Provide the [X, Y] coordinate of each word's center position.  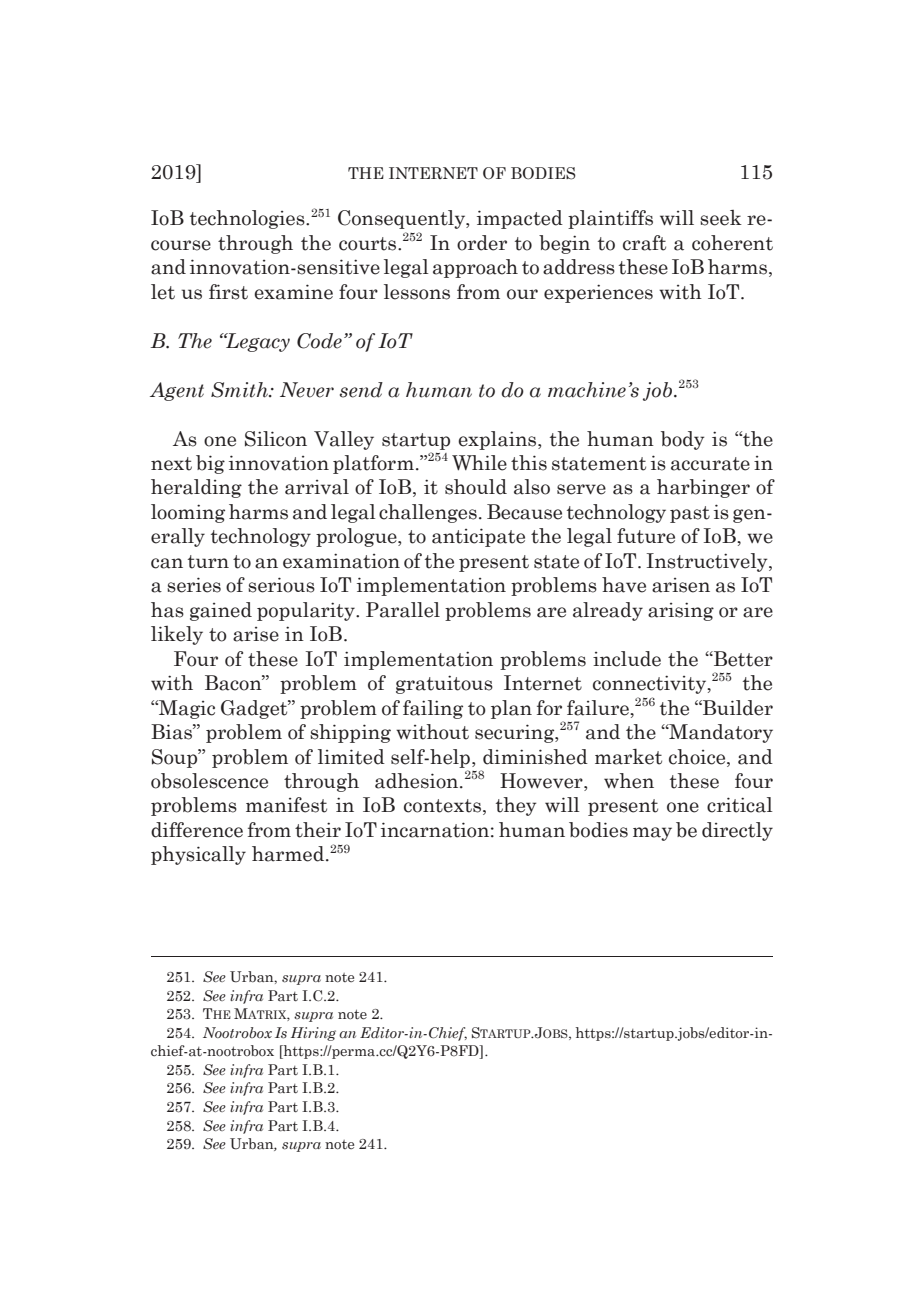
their [318, 830]
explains [498, 440]
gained [221, 611]
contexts [442, 806]
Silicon [276, 439]
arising [681, 611]
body [682, 440]
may [652, 834]
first [228, 292]
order [482, 243]
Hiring [313, 1034]
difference [197, 830]
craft [644, 243]
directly [737, 831]
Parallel [403, 610]
